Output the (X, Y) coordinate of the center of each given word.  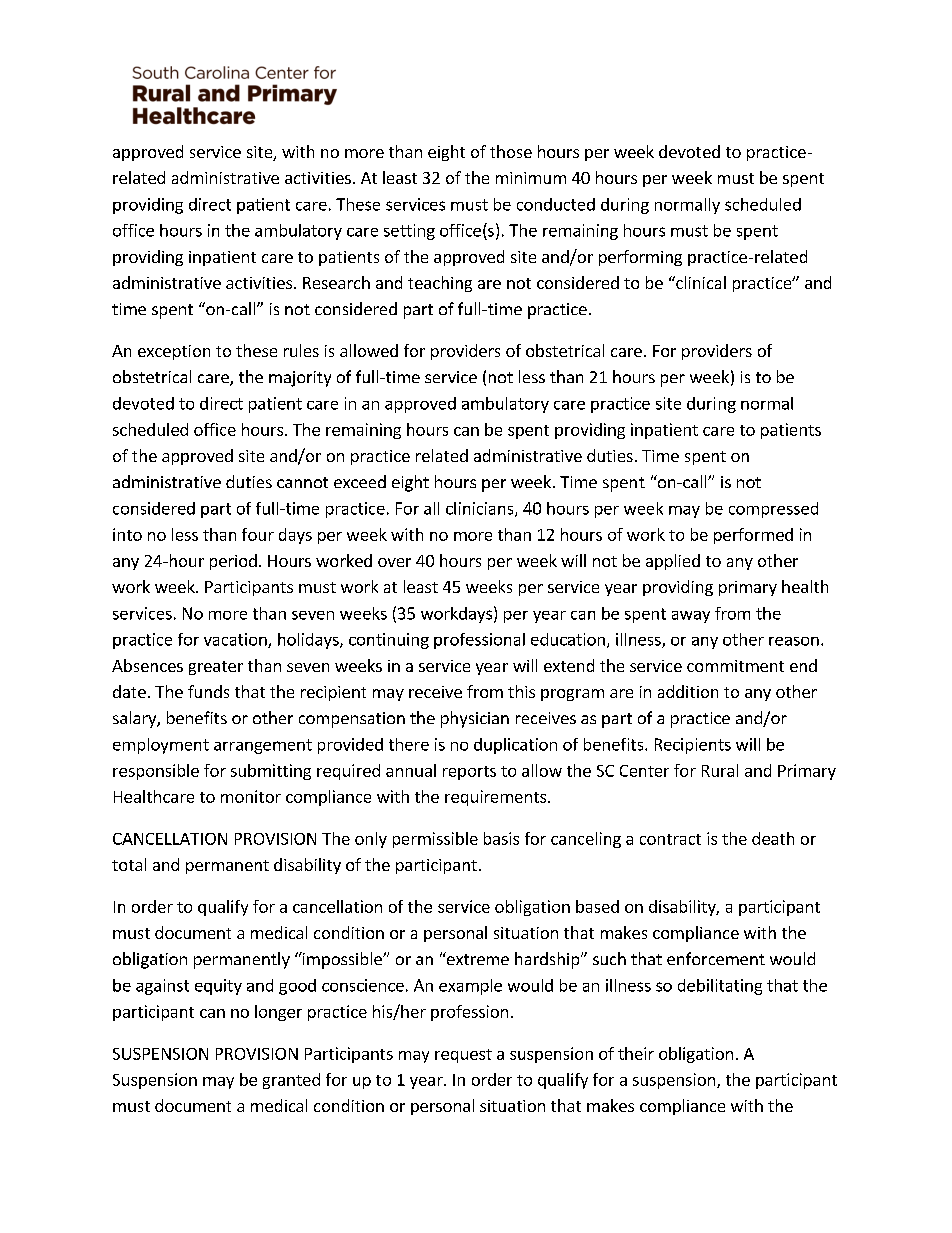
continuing (389, 641)
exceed (360, 481)
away (691, 617)
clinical (700, 282)
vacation (236, 640)
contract (670, 839)
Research (336, 282)
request (463, 1056)
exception (174, 352)
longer (278, 1013)
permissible (435, 840)
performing (640, 258)
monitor (251, 796)
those (511, 151)
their (636, 1053)
